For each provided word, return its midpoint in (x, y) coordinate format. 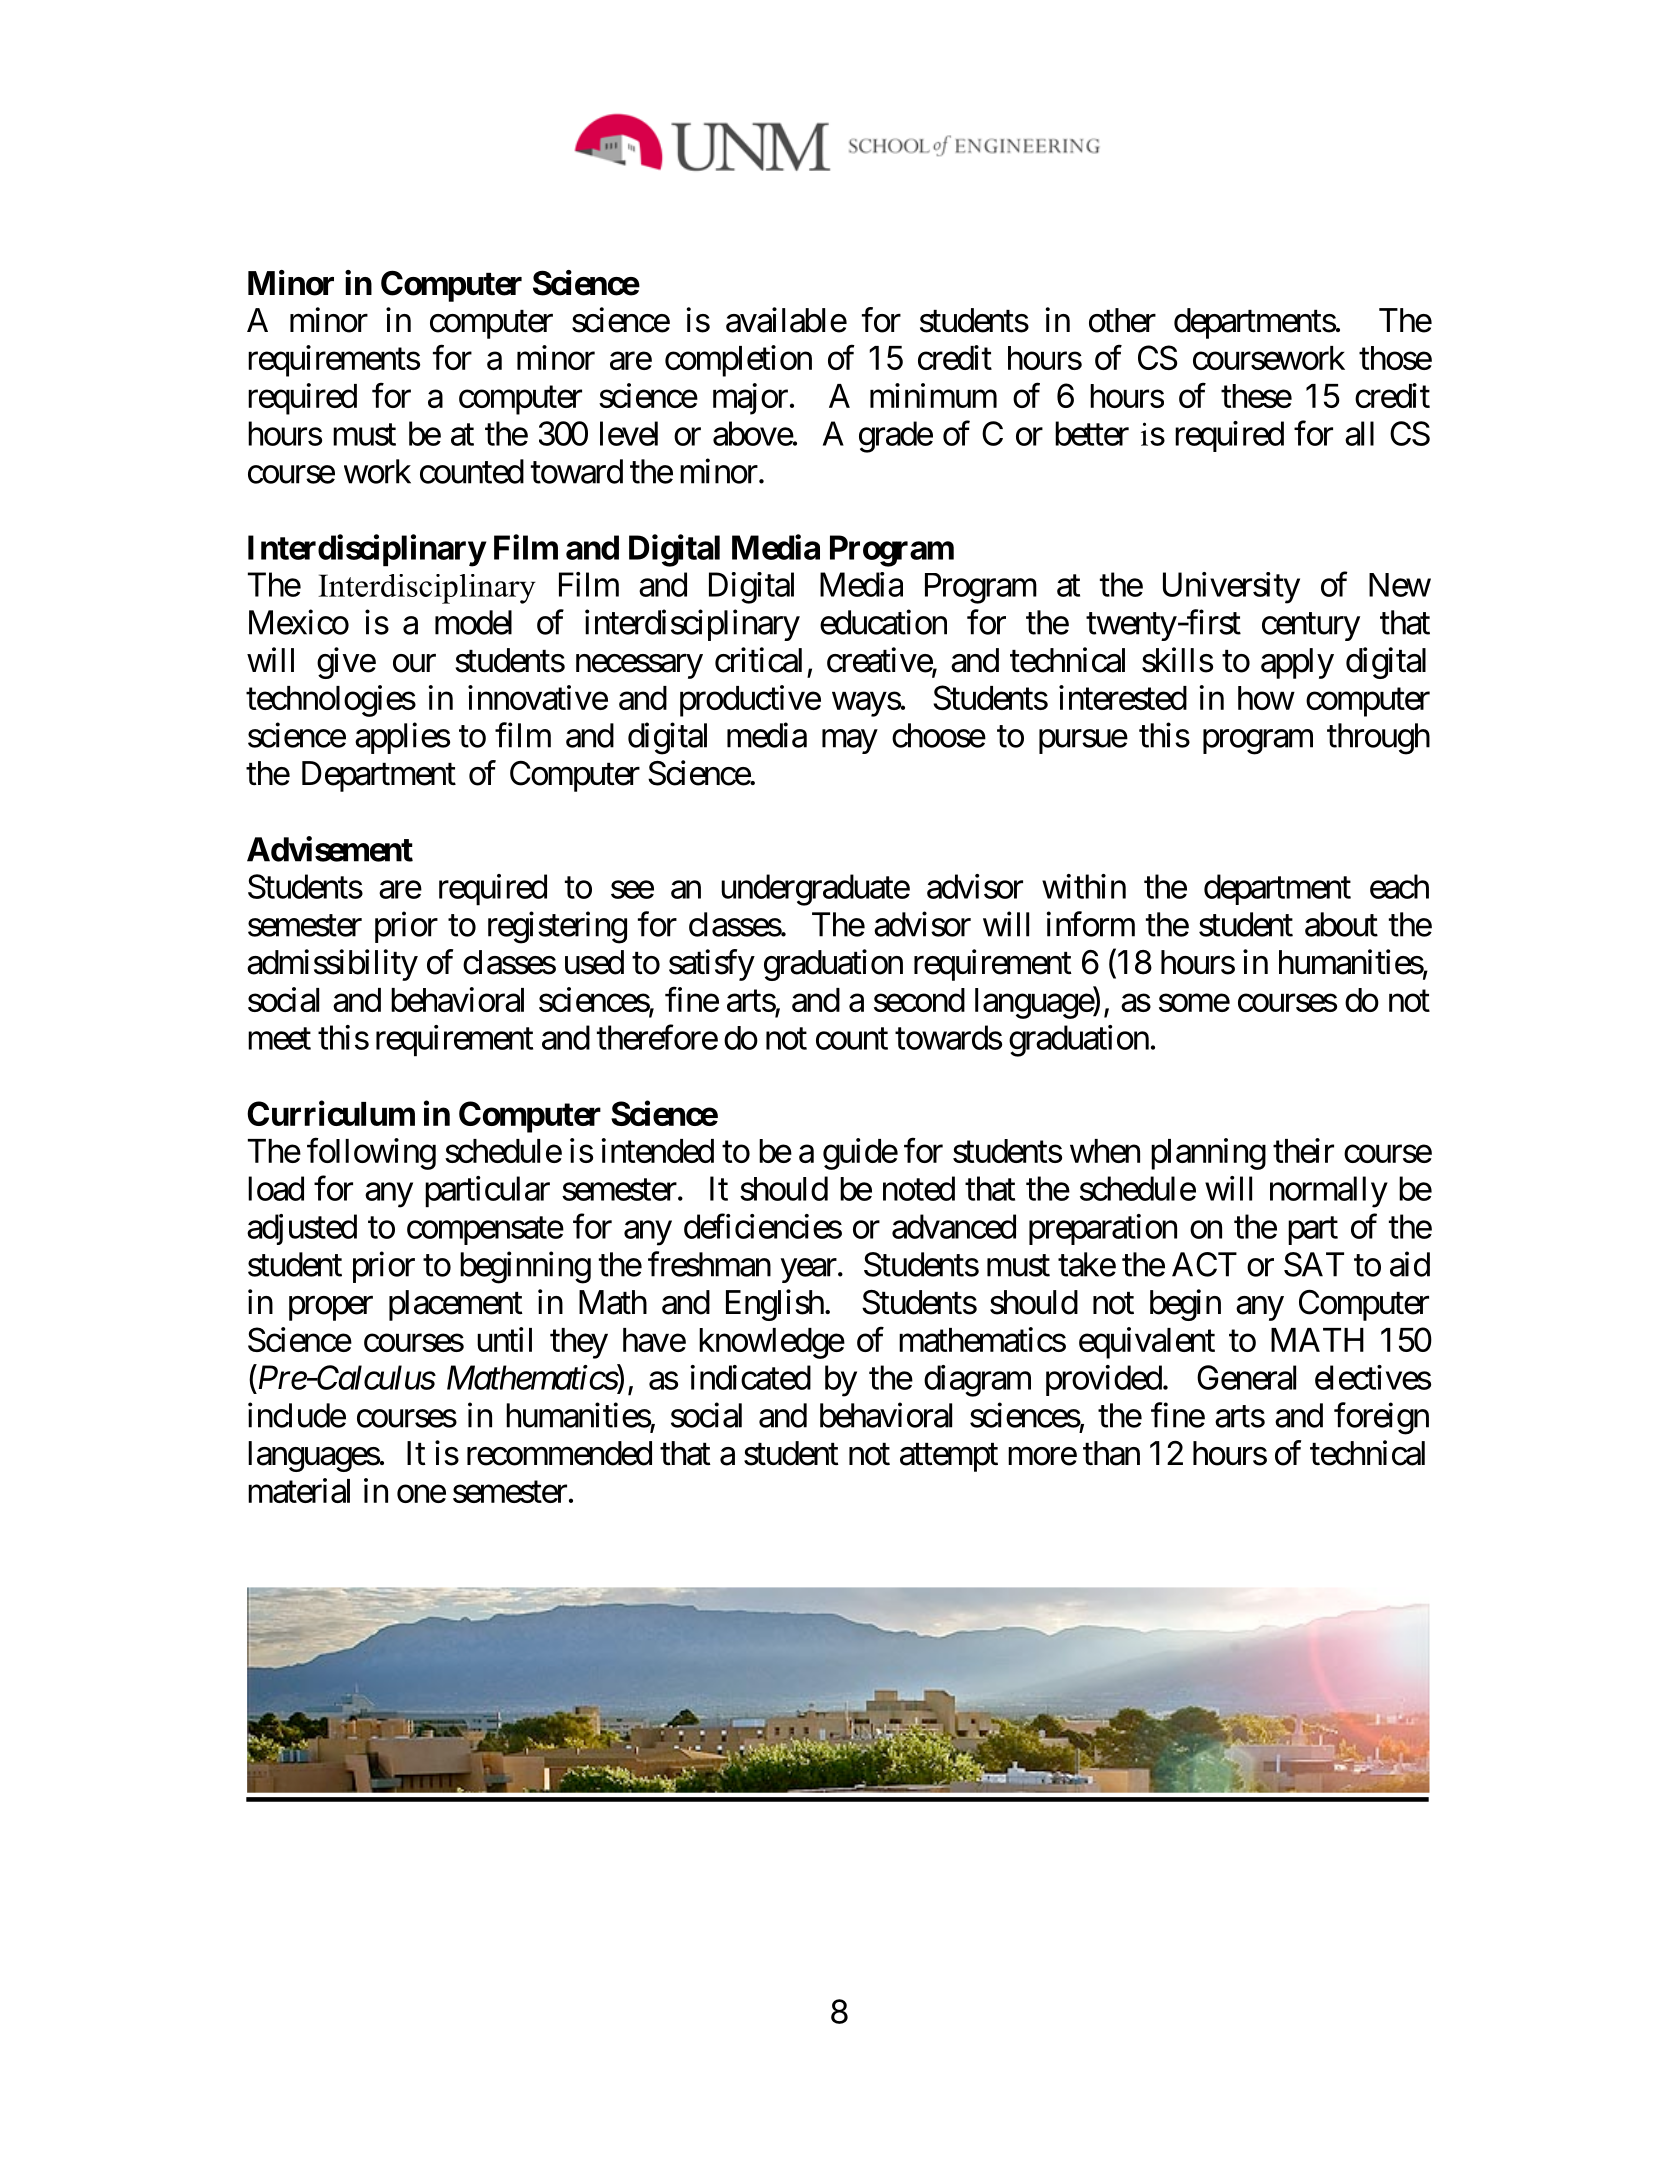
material (299, 1490)
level (629, 433)
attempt (949, 1458)
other (1122, 320)
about (1341, 924)
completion (738, 361)
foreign (1381, 1418)
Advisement (330, 849)
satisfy (712, 965)
